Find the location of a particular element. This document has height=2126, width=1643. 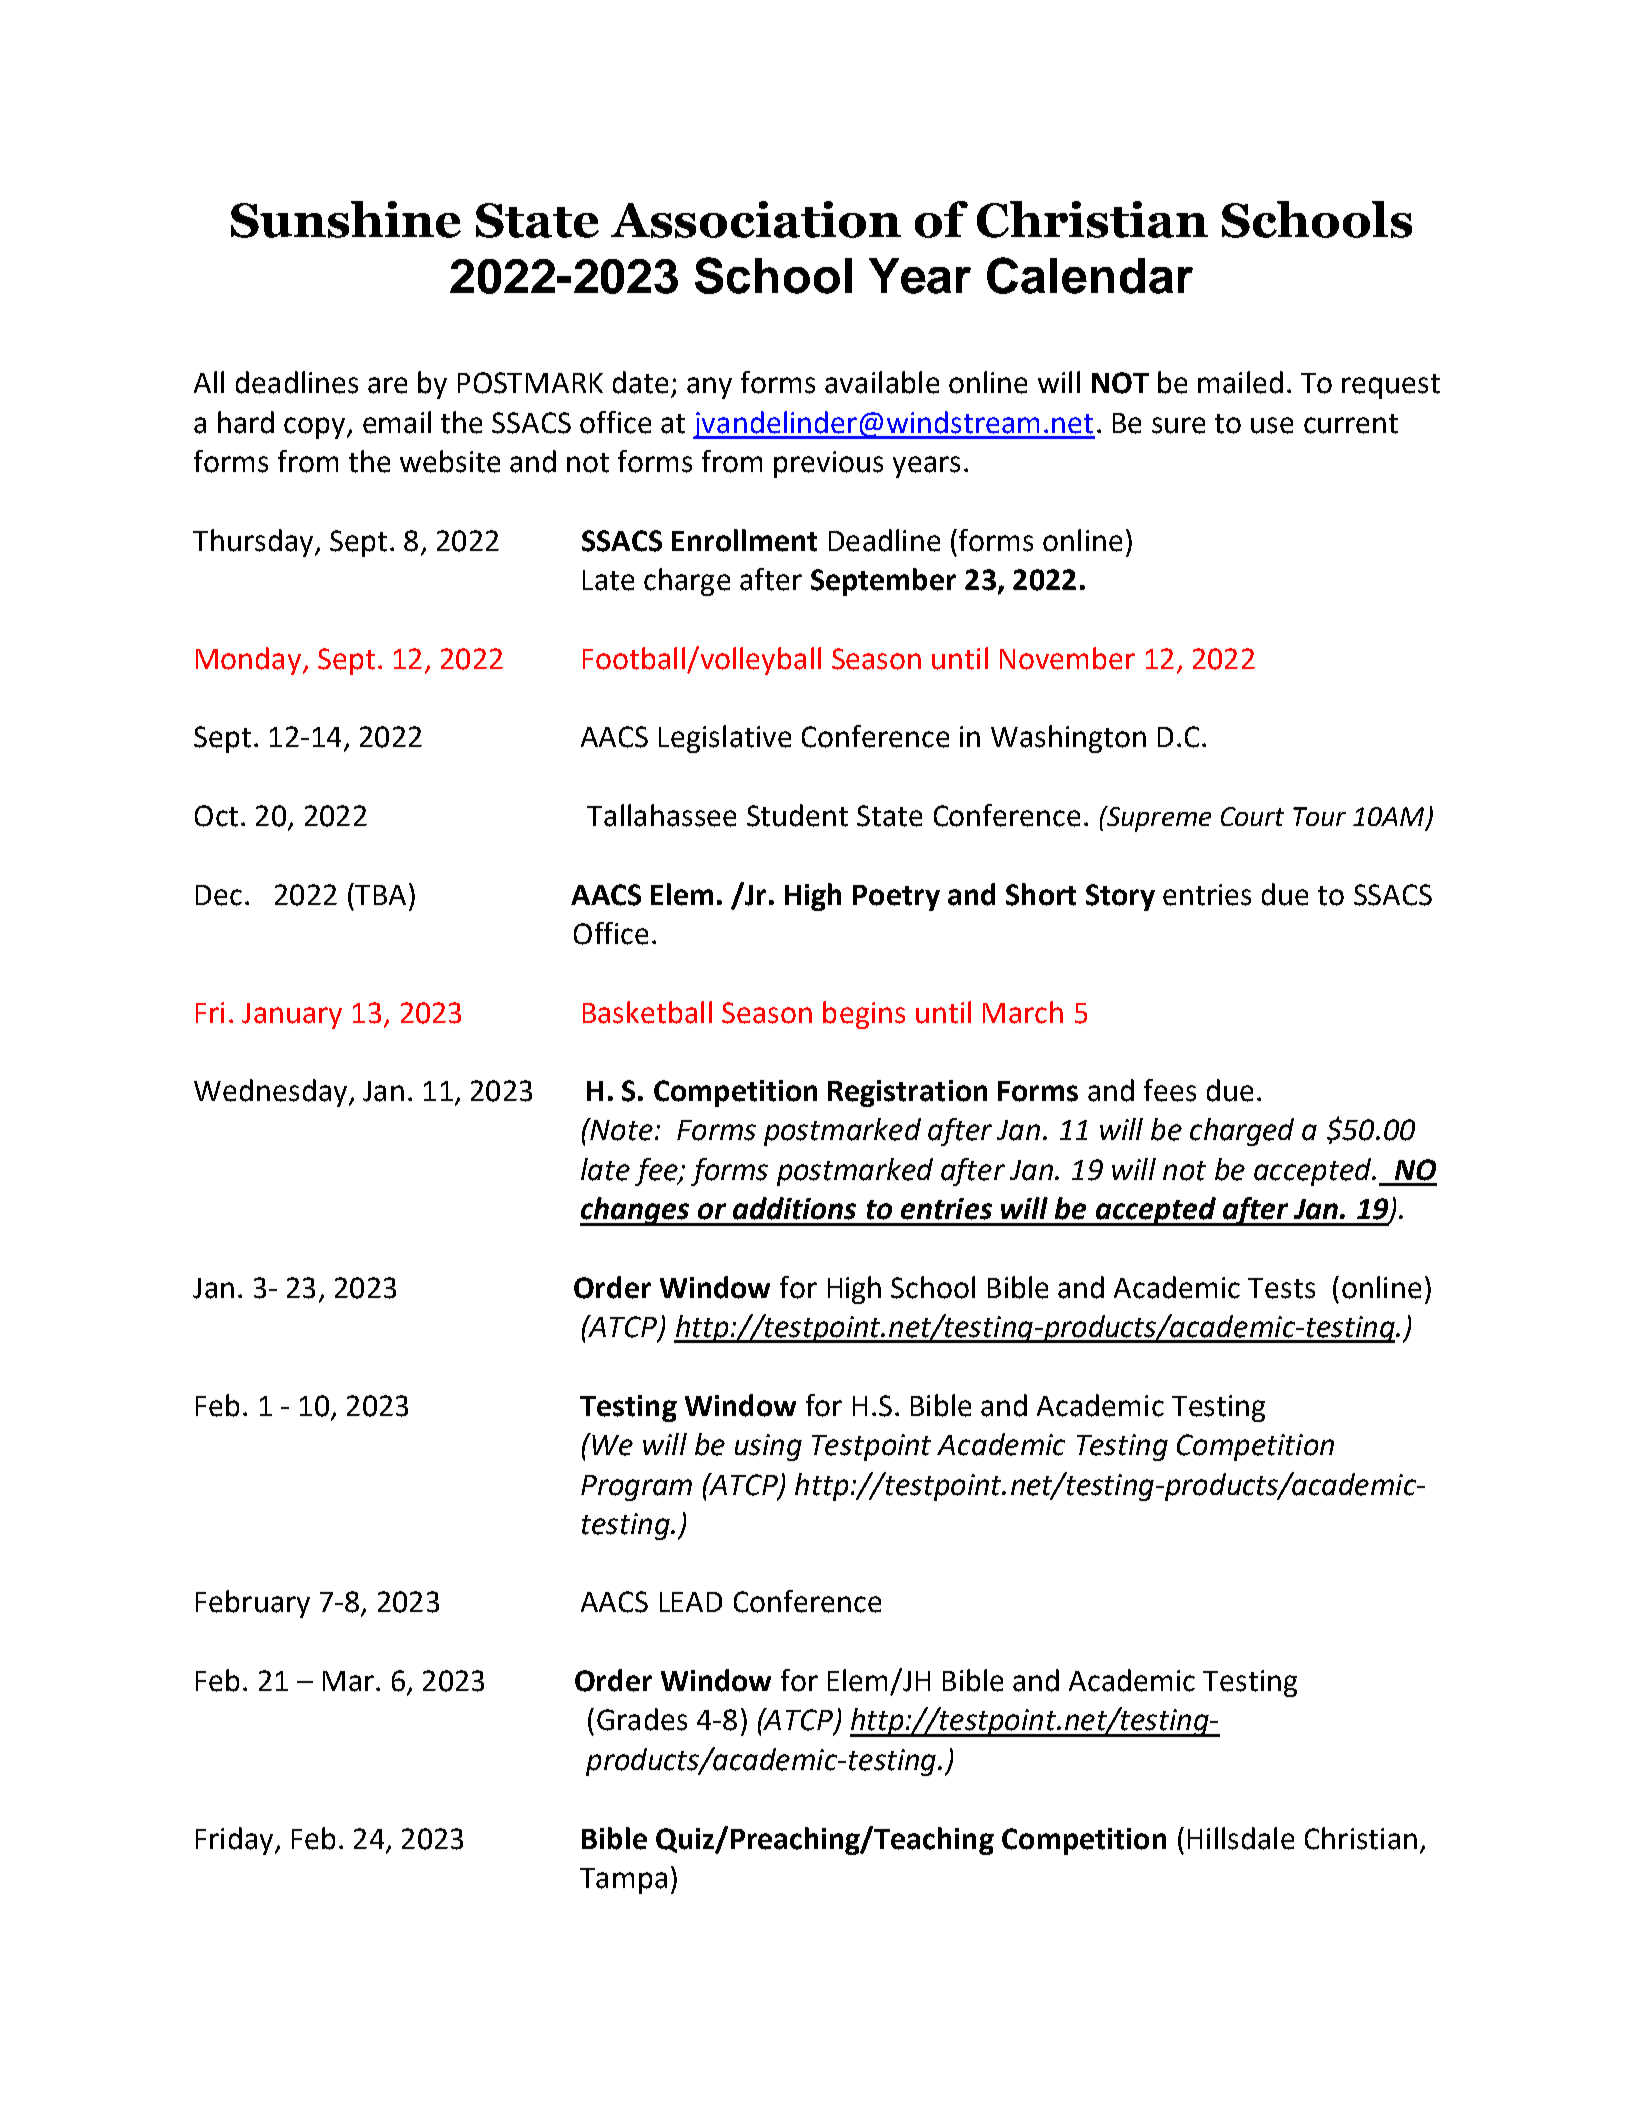

fees is located at coordinates (1170, 1090).
